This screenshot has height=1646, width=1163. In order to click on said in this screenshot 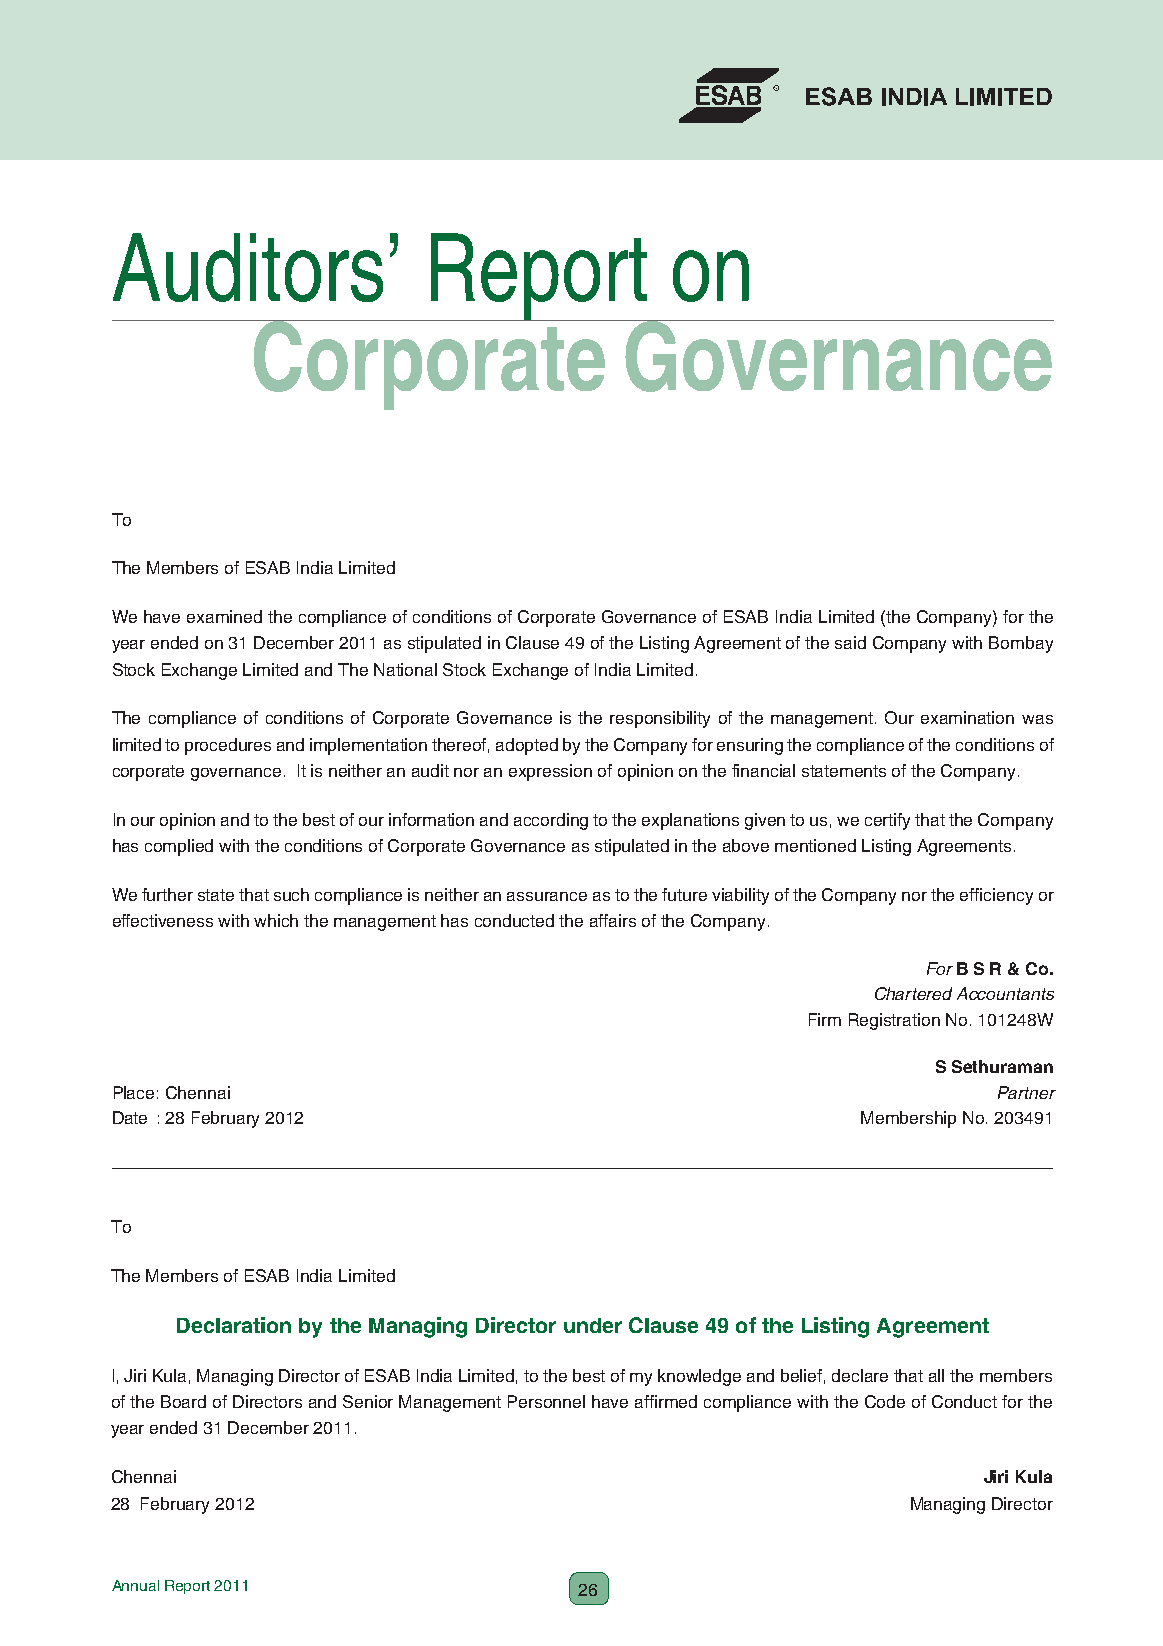, I will do `click(850, 642)`.
